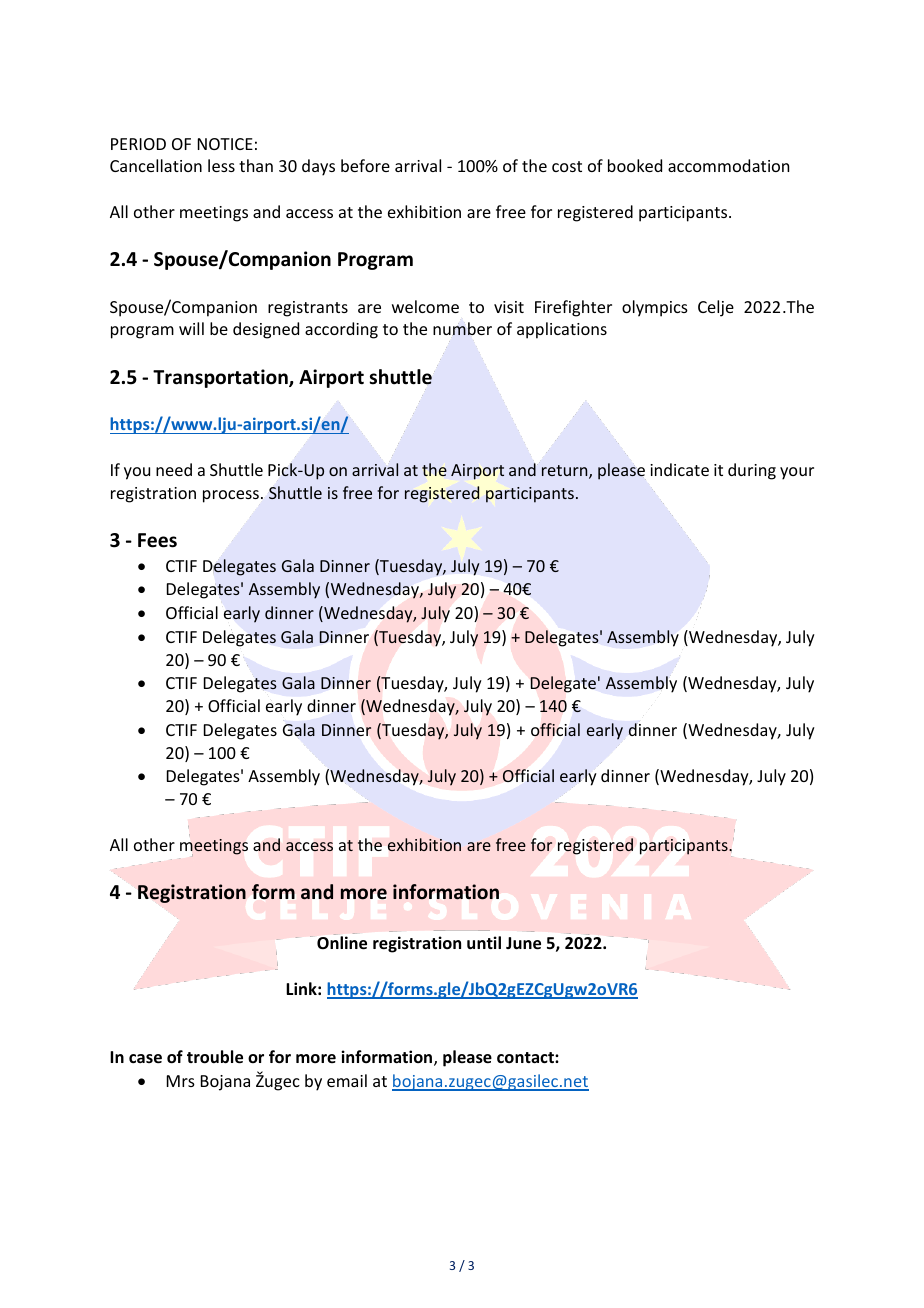 This screenshot has height=1308, width=924. Describe the element at coordinates (347, 1080) in the screenshot. I see `email` at that location.
